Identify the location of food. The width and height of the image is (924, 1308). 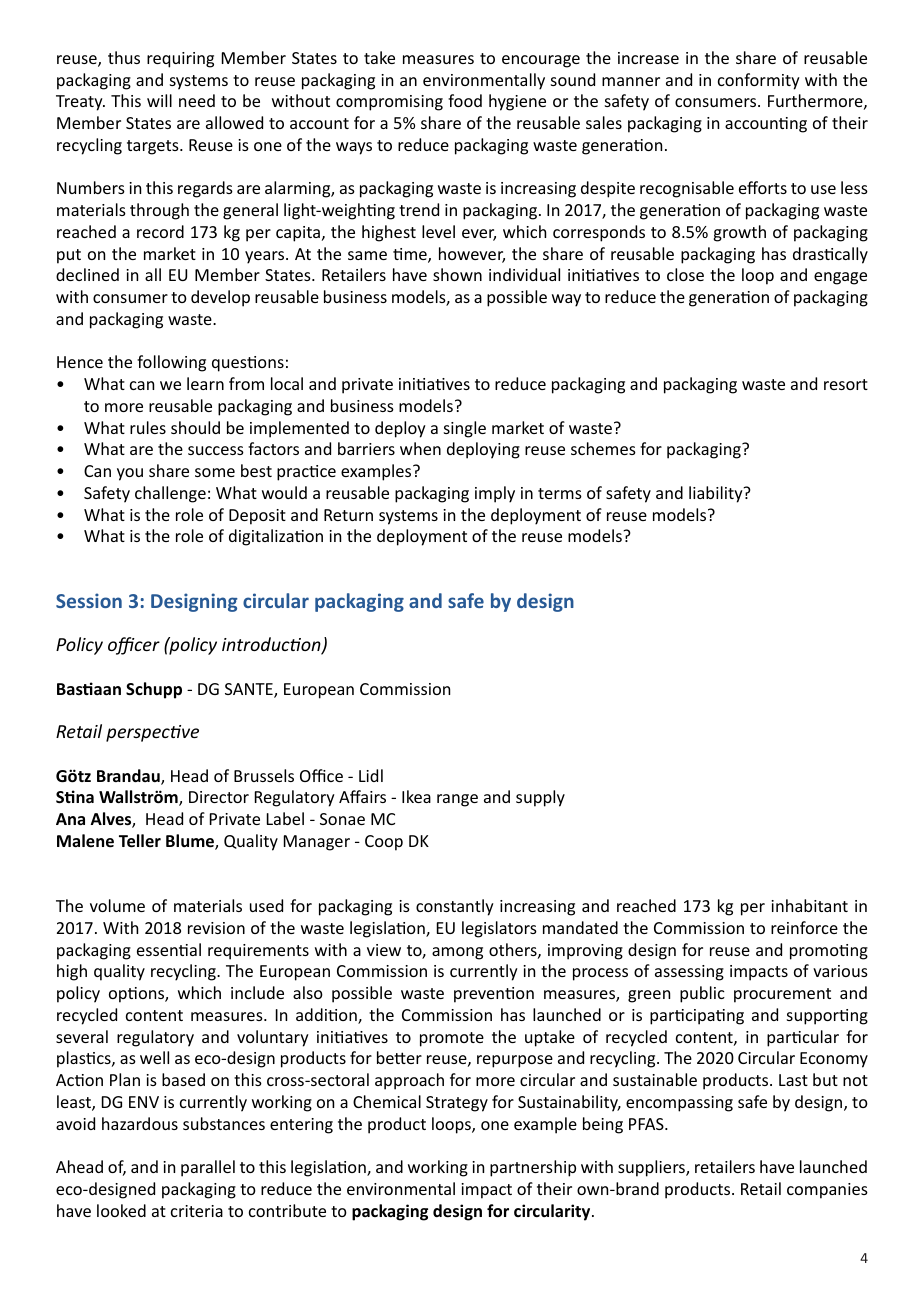
(465, 100).
